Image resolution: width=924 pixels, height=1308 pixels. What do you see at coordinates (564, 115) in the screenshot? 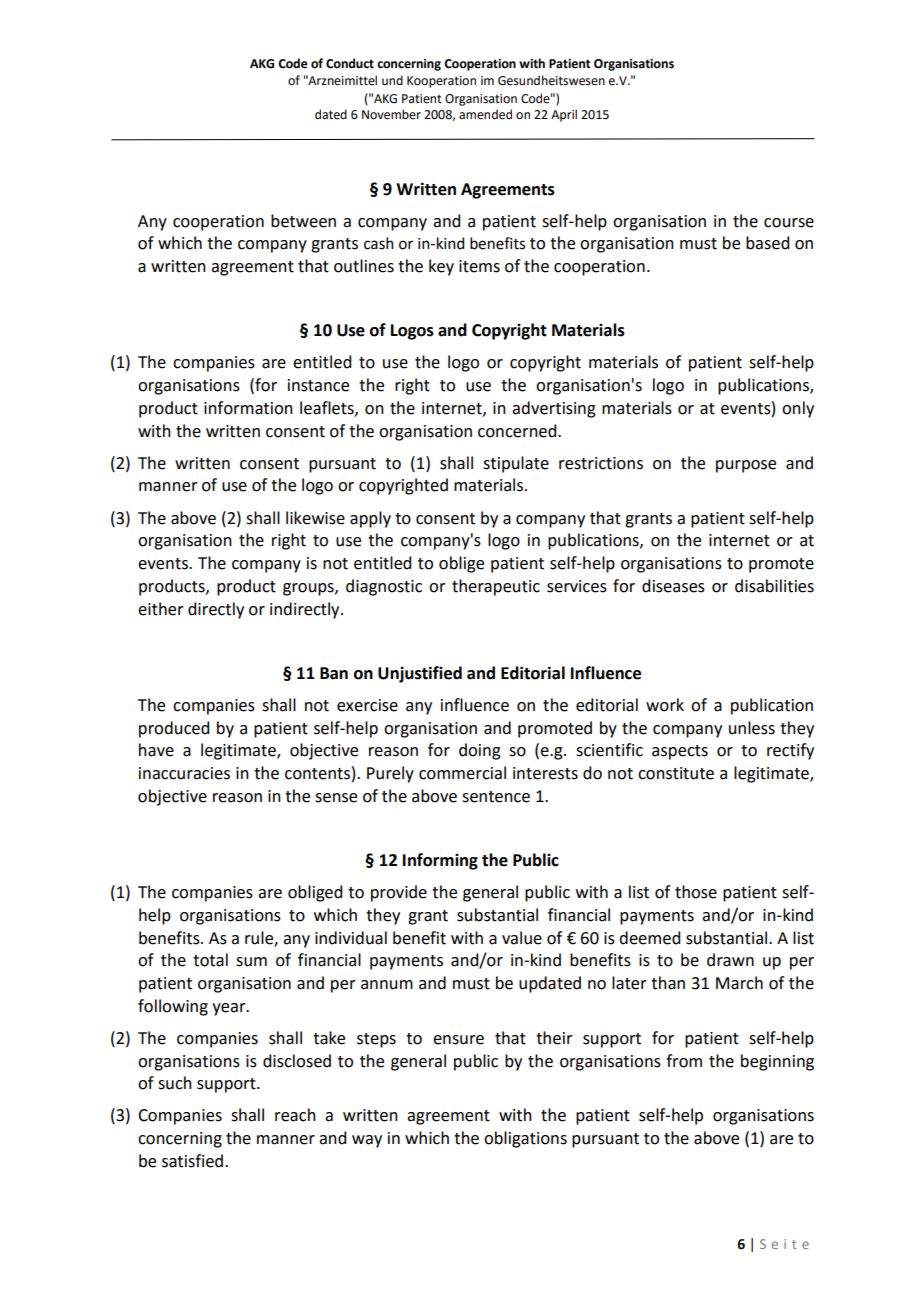
I see `April` at bounding box center [564, 115].
